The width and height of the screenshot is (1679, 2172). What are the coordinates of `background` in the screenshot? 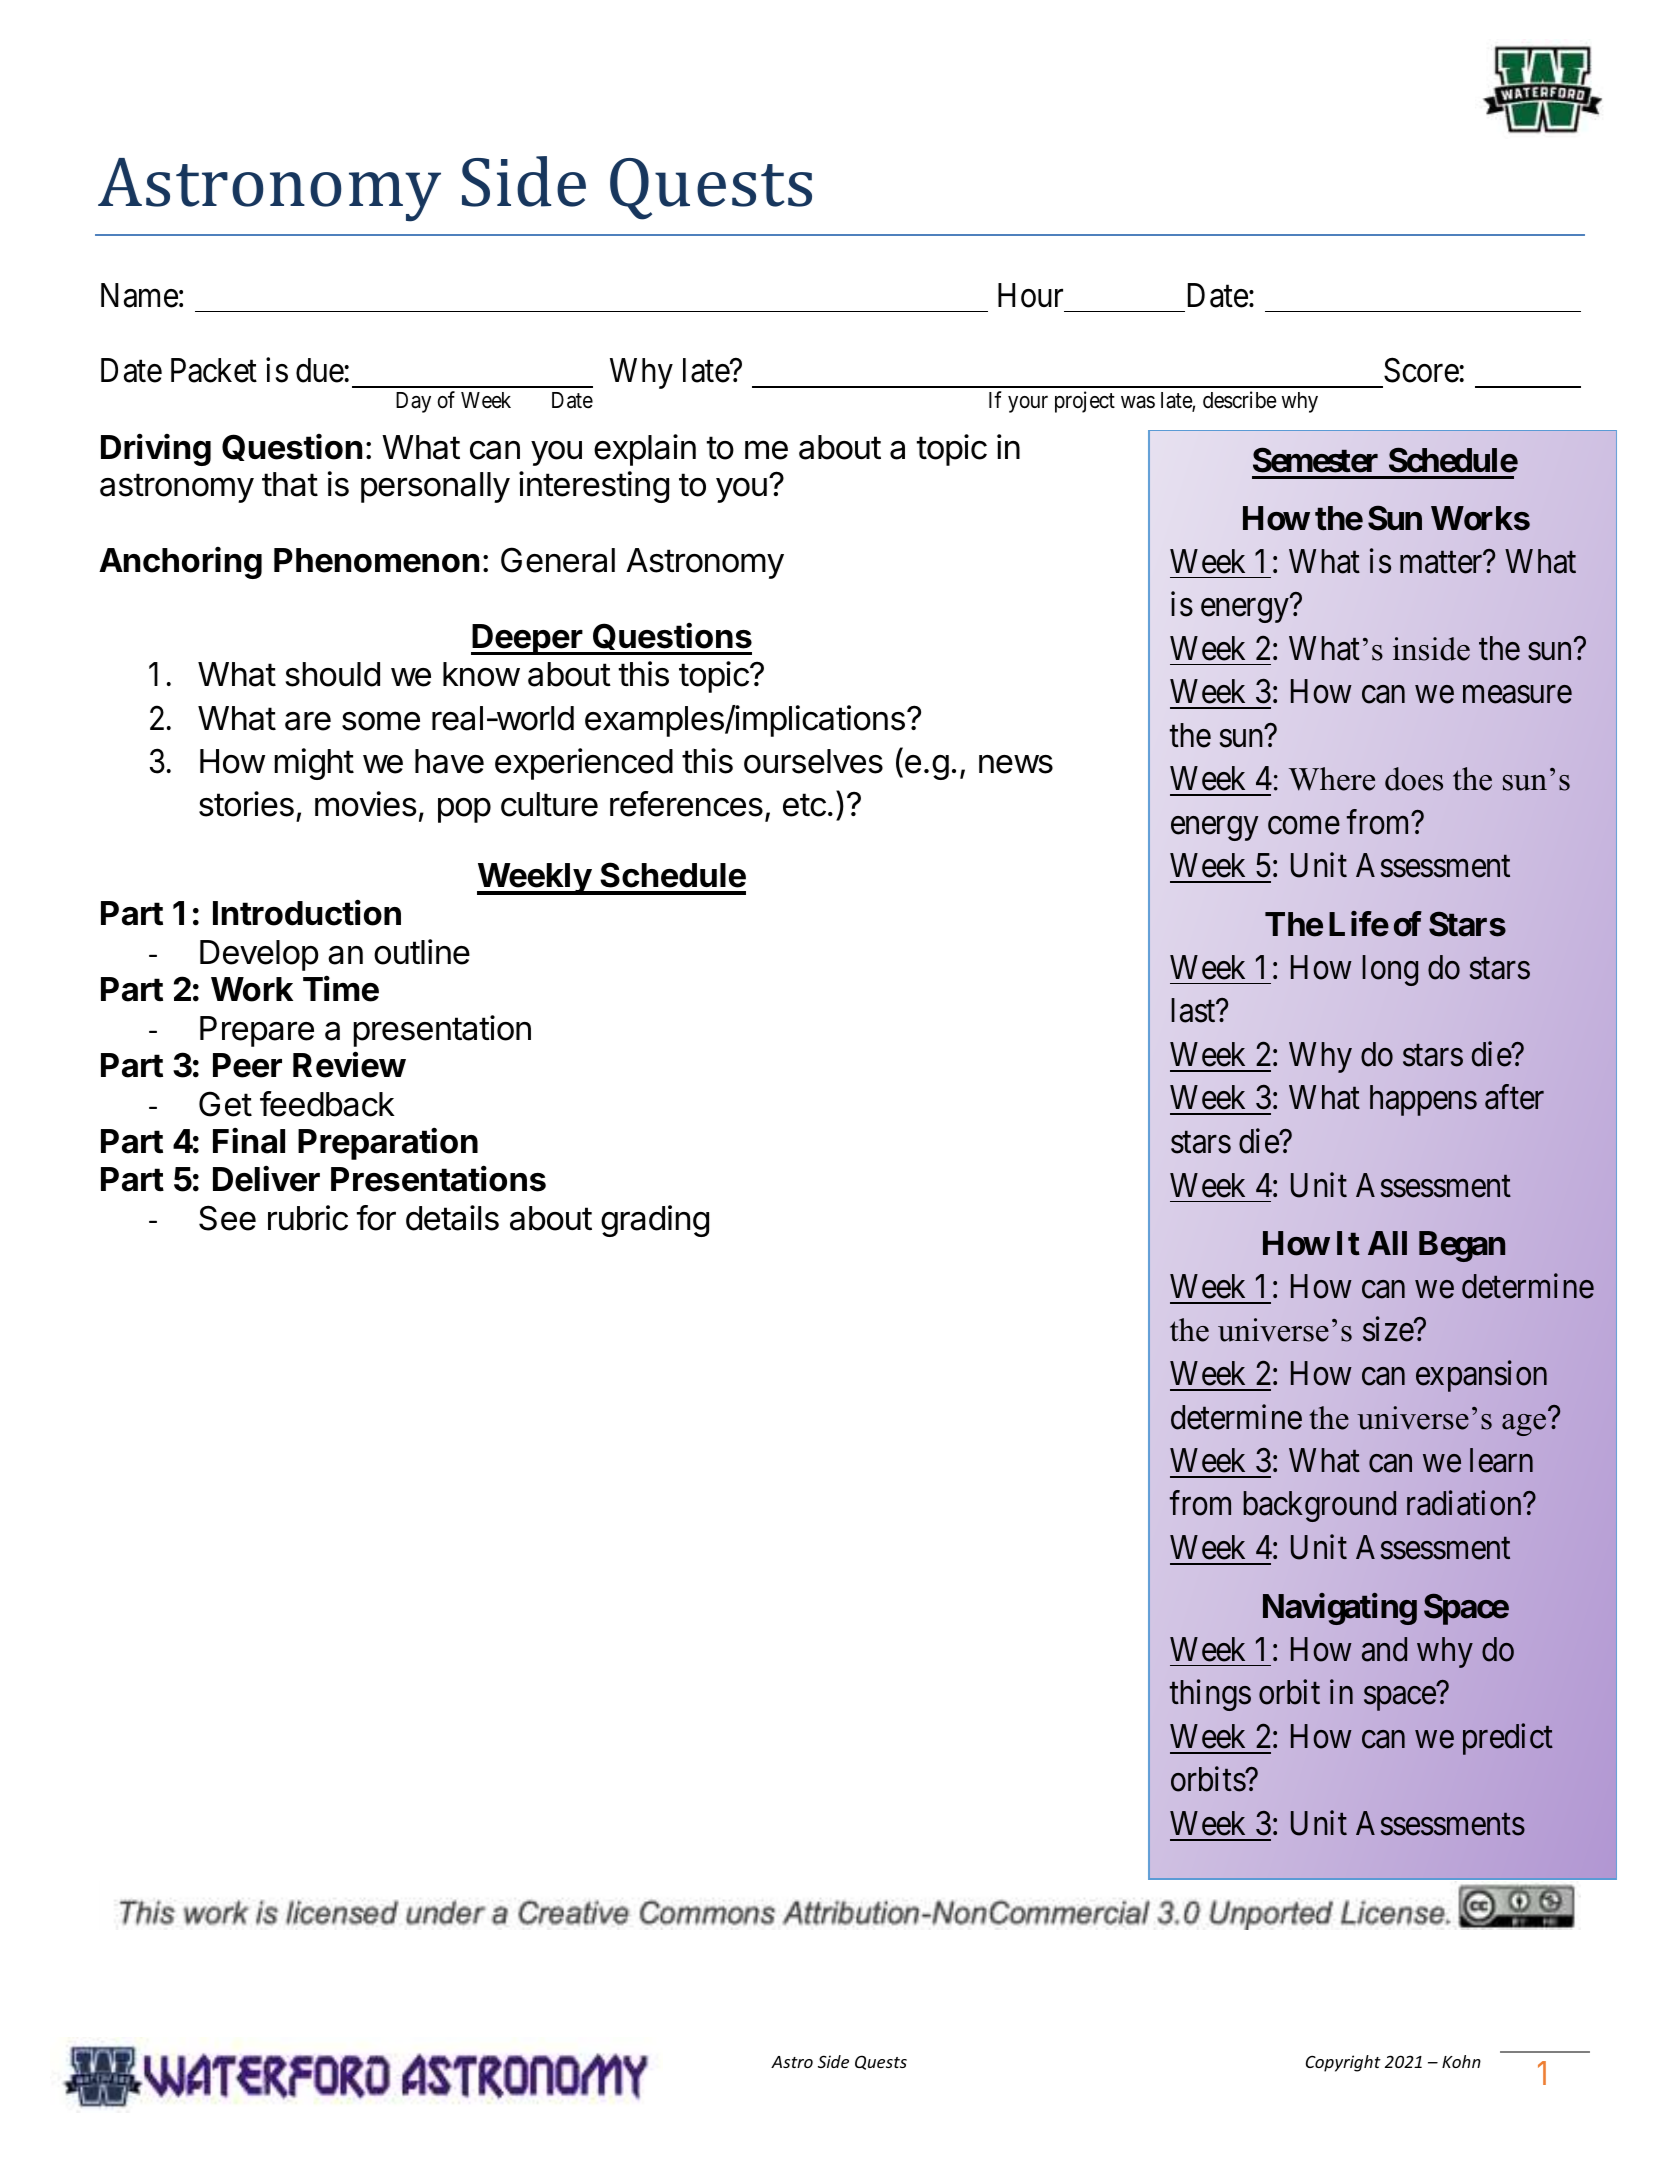 It's located at (1320, 1506).
